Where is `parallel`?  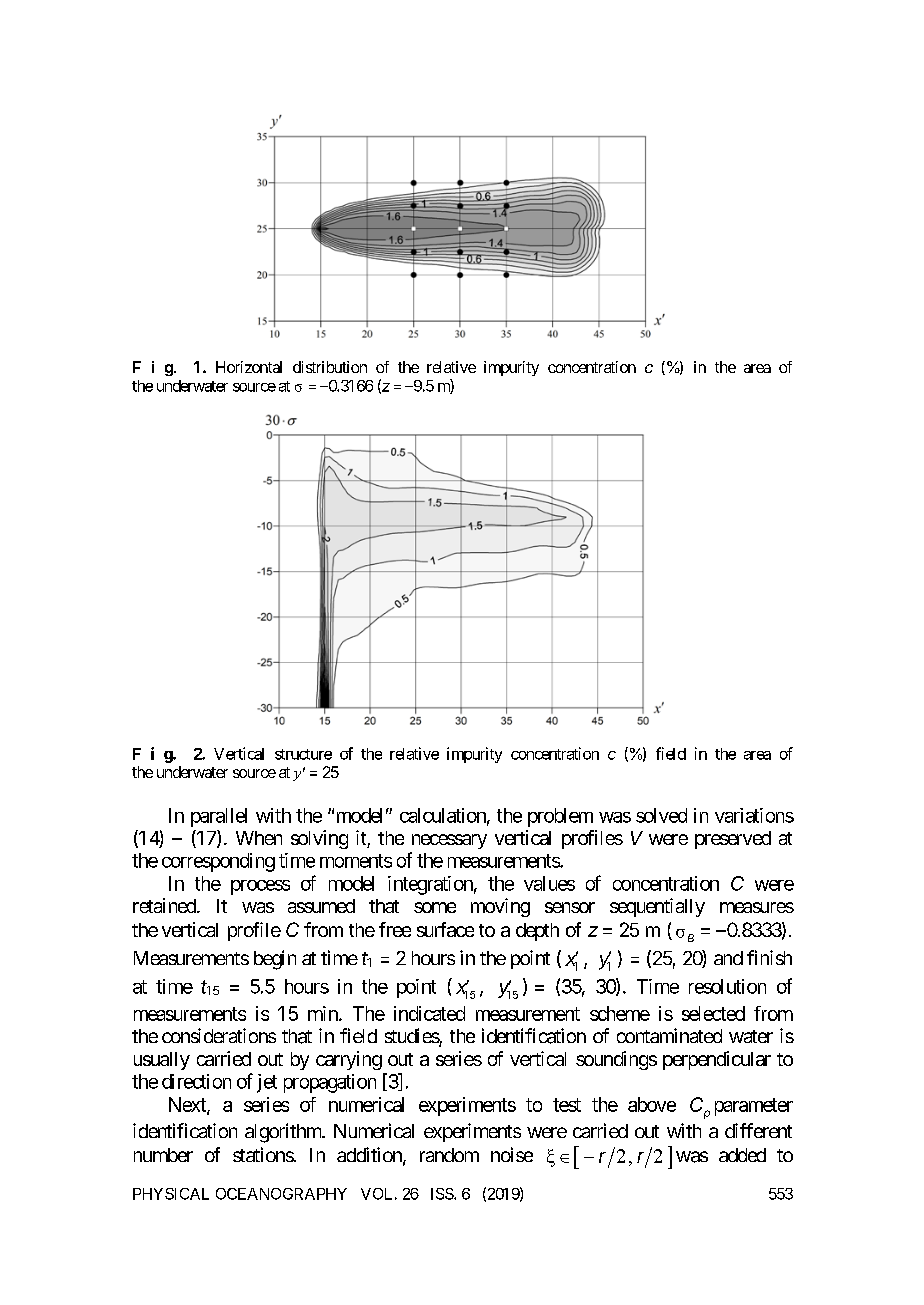
parallel is located at coordinates (219, 817).
